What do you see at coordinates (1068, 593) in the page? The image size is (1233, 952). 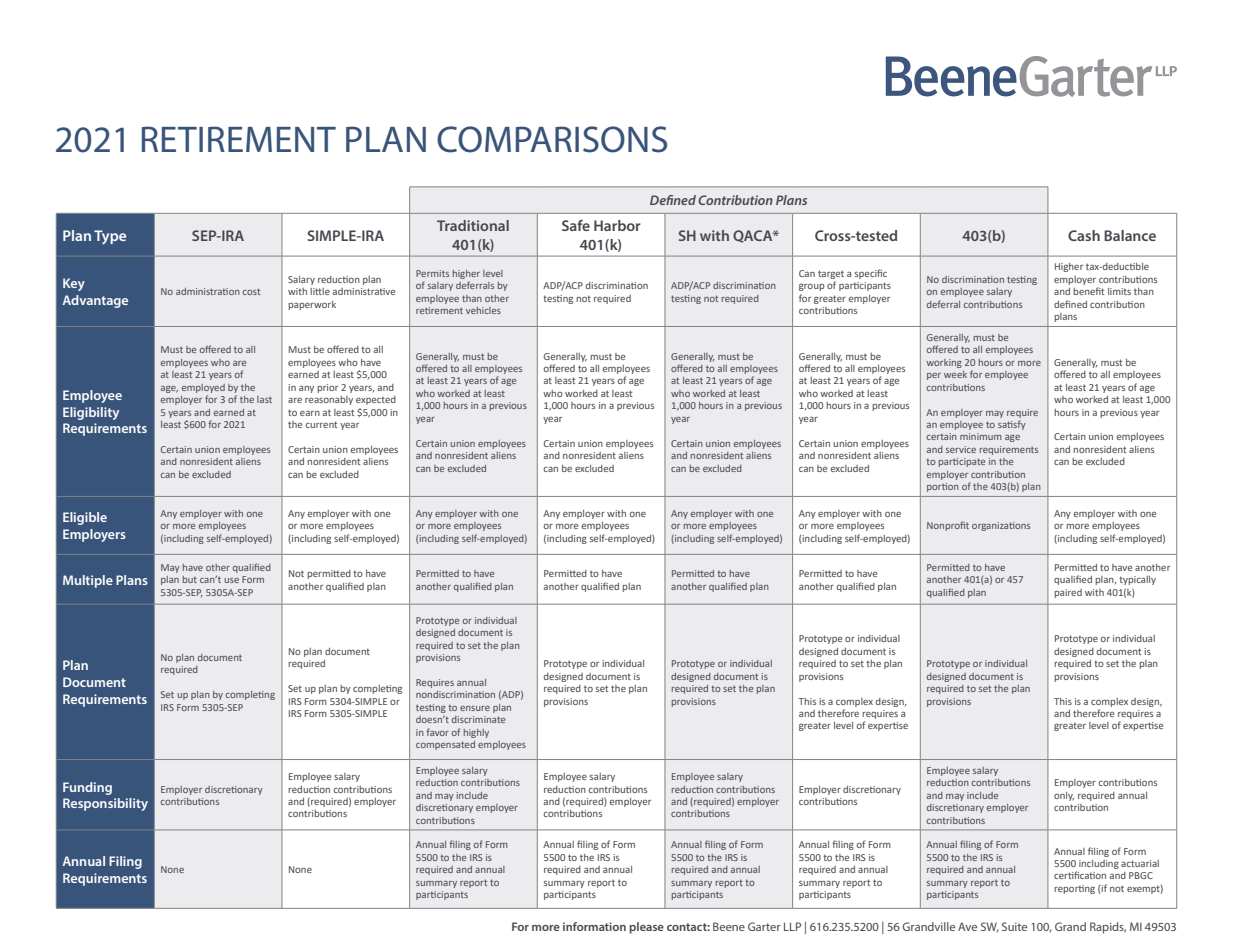 I see `paired` at bounding box center [1068, 593].
